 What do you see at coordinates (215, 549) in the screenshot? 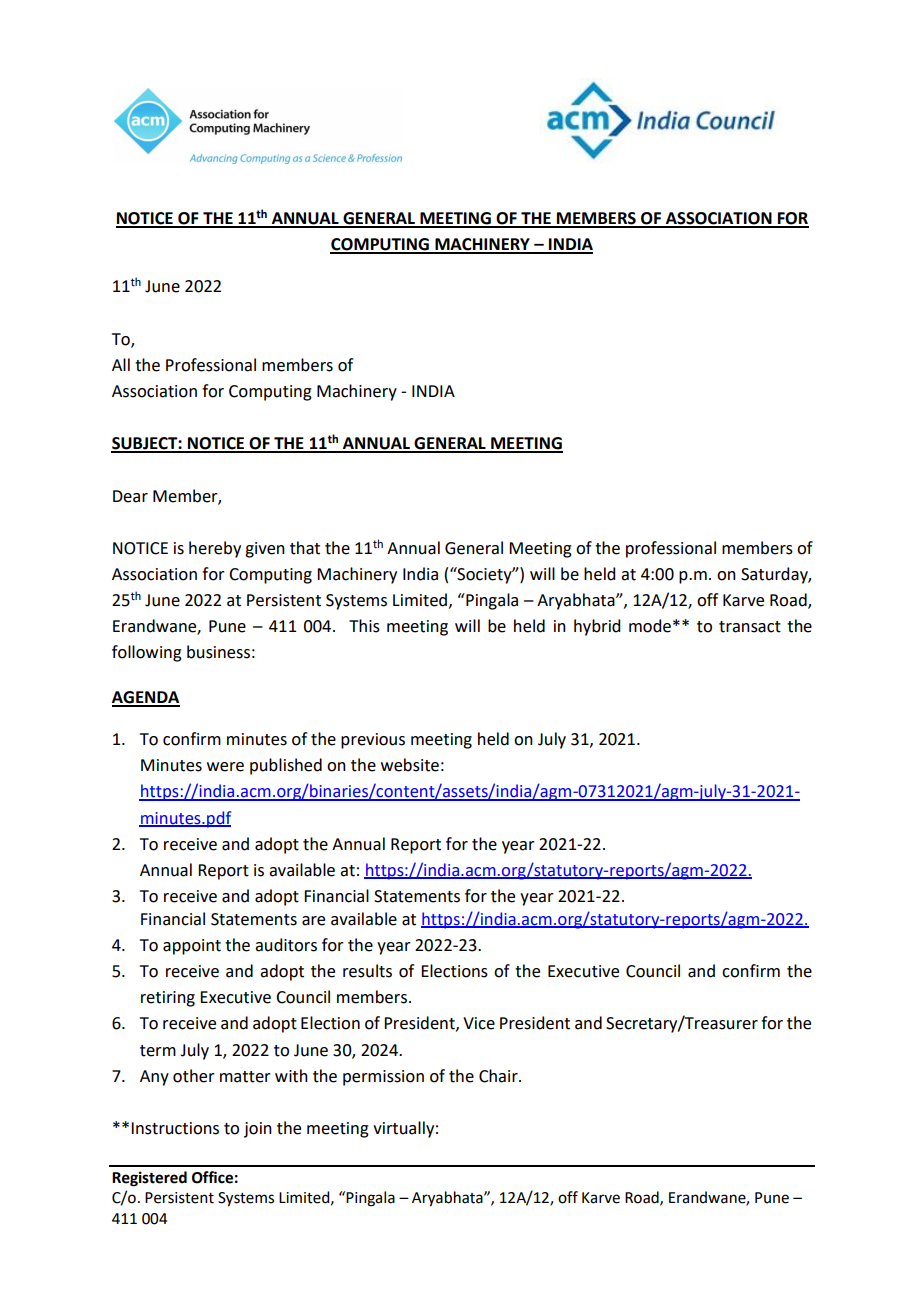
I see `hereby` at bounding box center [215, 549].
